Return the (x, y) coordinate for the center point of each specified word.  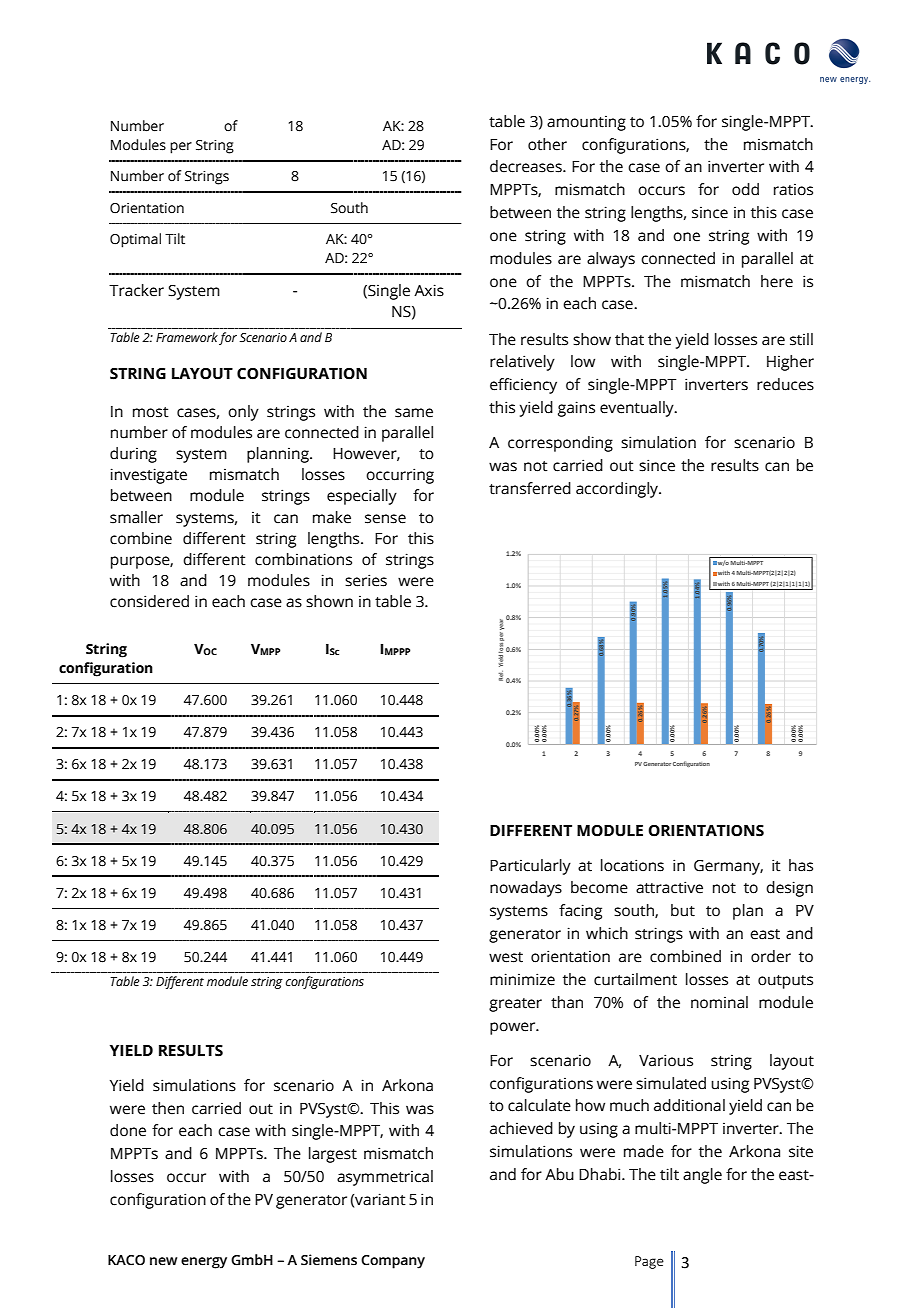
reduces (785, 384)
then (168, 1108)
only (243, 413)
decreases (527, 166)
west (506, 957)
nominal (719, 1002)
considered (149, 601)
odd (745, 189)
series (366, 580)
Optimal (135, 240)
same (414, 413)
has (801, 865)
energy (204, 1263)
